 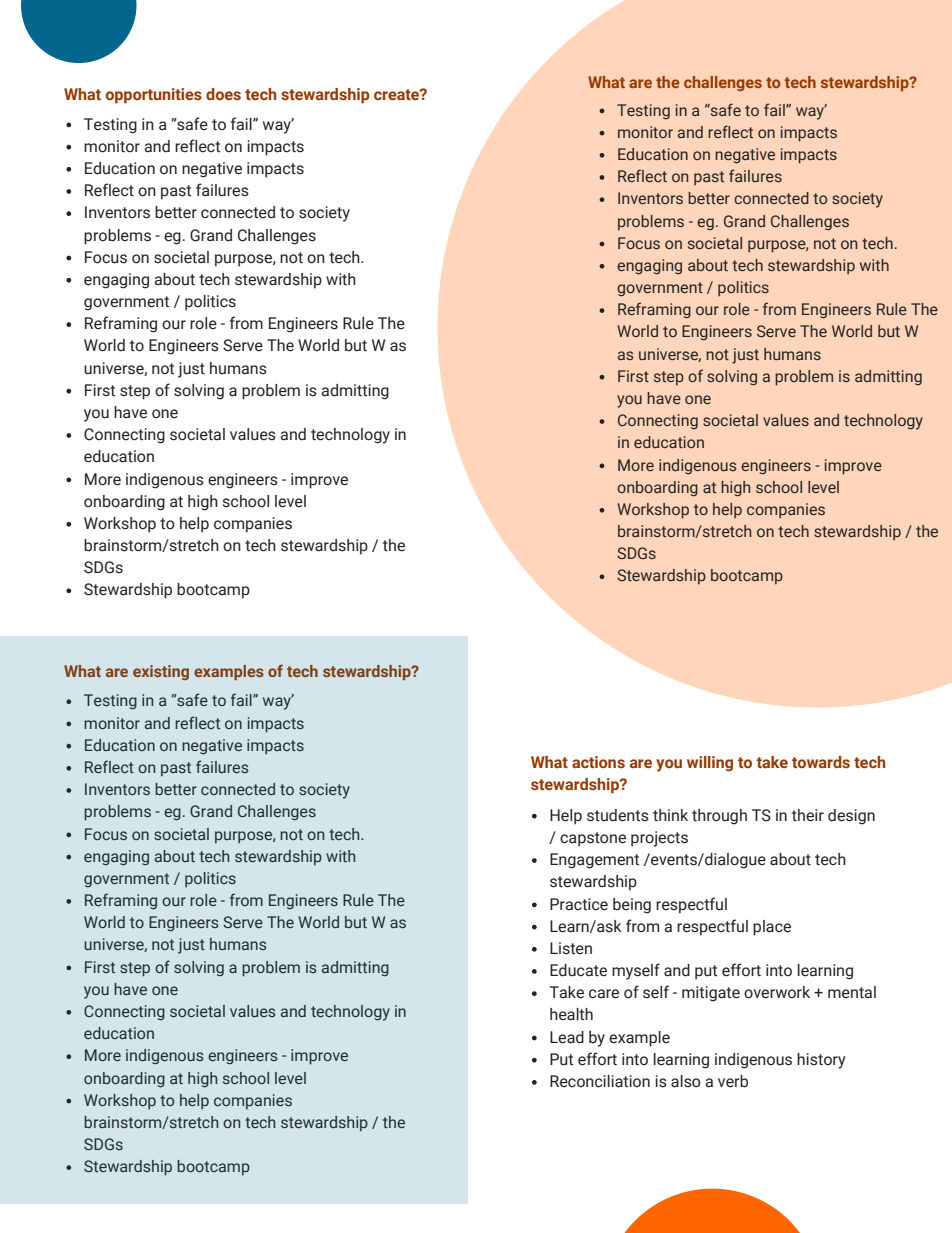 I want to click on existing, so click(x=161, y=672).
